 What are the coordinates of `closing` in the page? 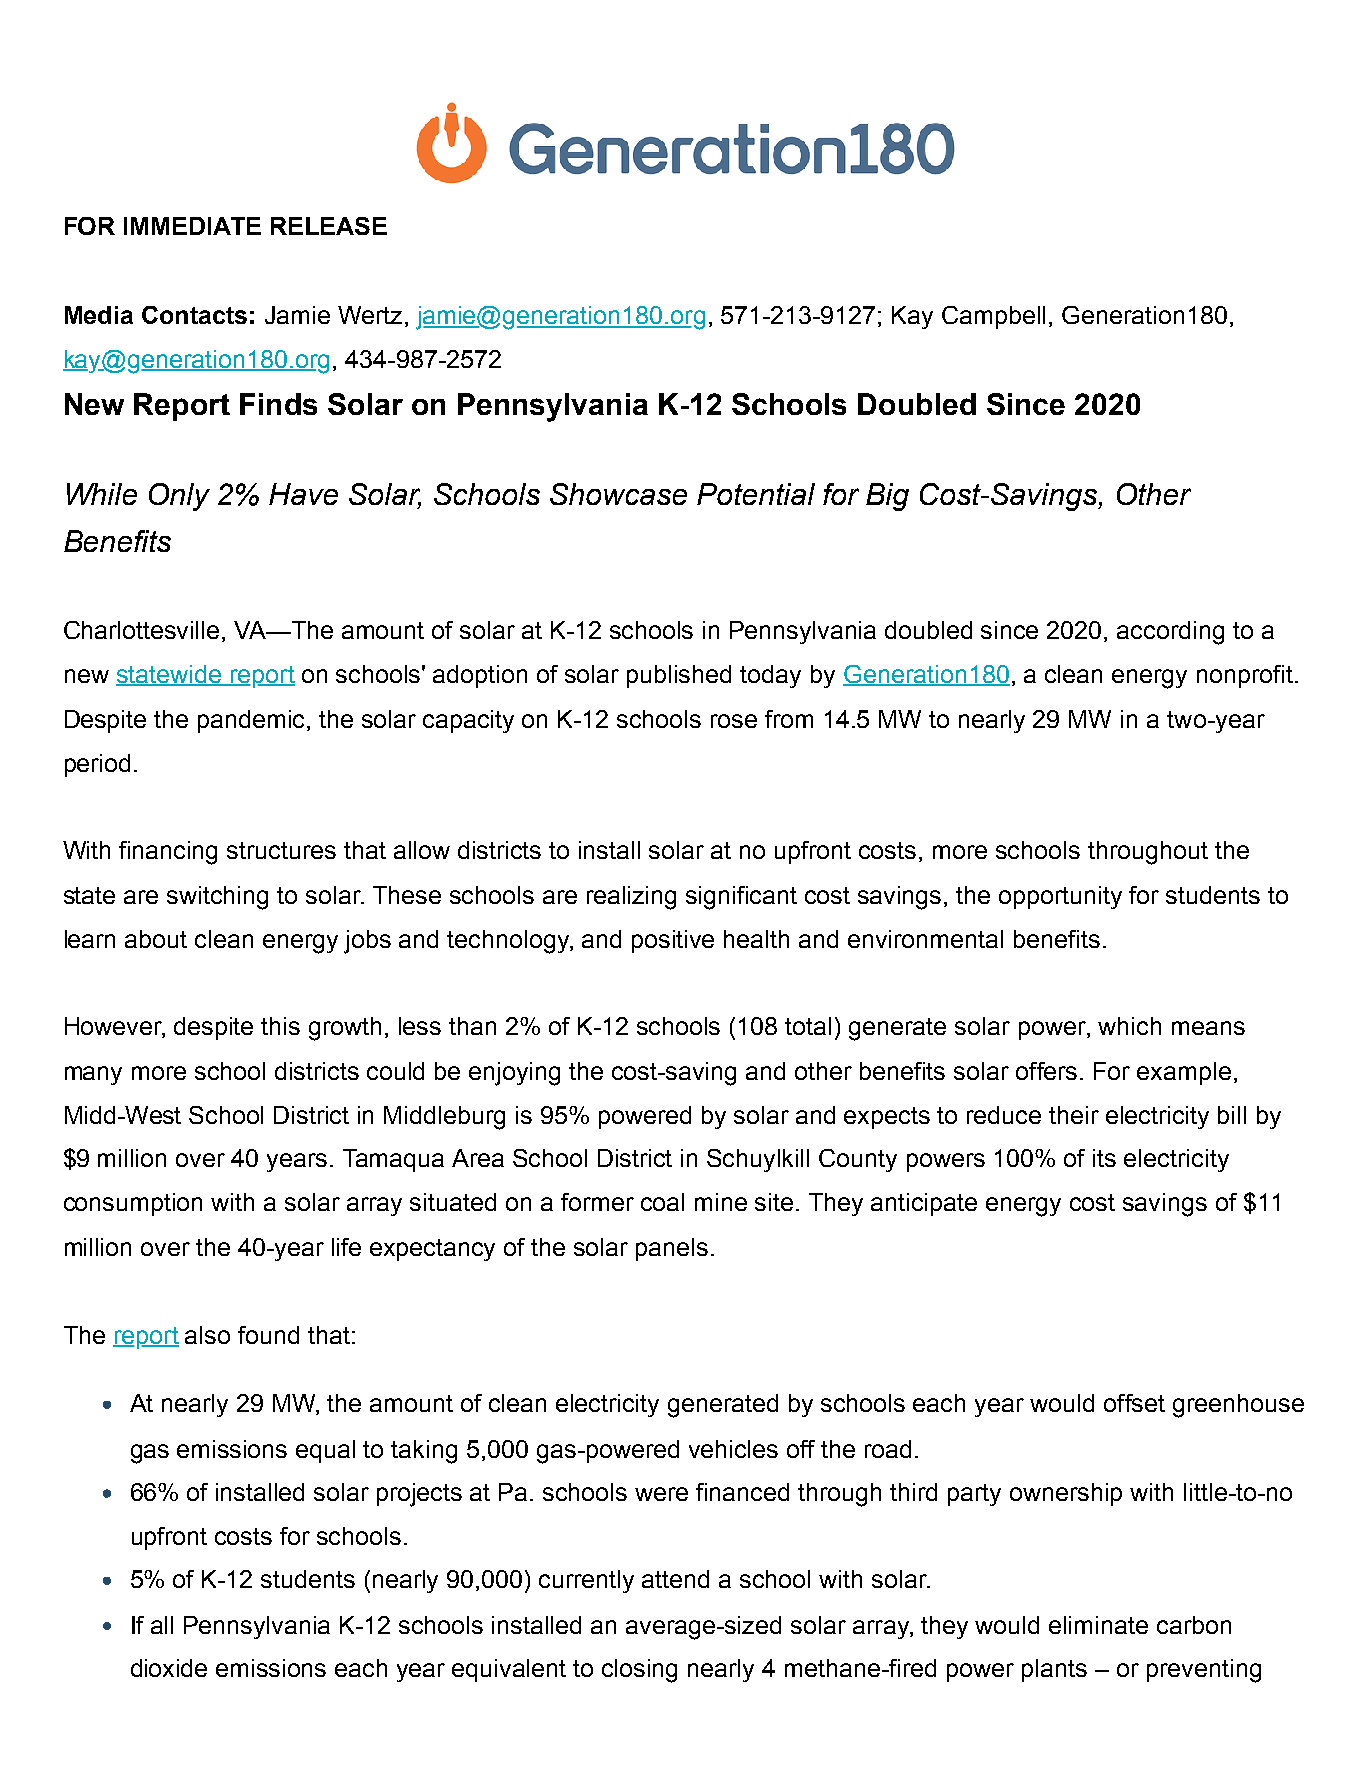 It's located at (639, 1671).
